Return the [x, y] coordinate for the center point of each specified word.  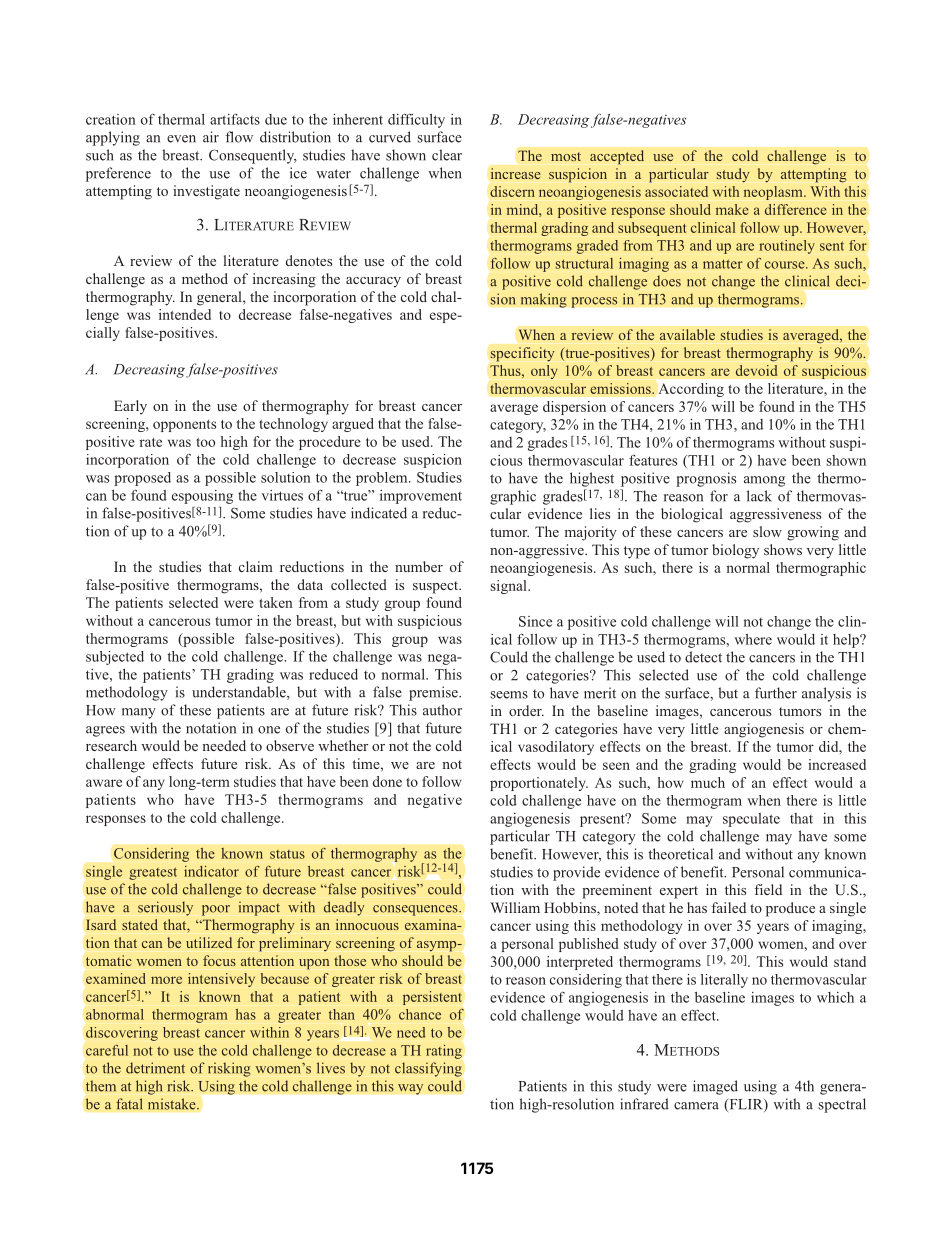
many [139, 713]
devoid [756, 370]
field [768, 889]
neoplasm [774, 193]
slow [767, 531]
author [442, 710]
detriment [155, 1068]
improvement [421, 497]
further [776, 693]
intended [185, 314]
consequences [416, 910]
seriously [165, 908]
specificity [523, 354]
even [181, 139]
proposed [142, 479]
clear [447, 155]
